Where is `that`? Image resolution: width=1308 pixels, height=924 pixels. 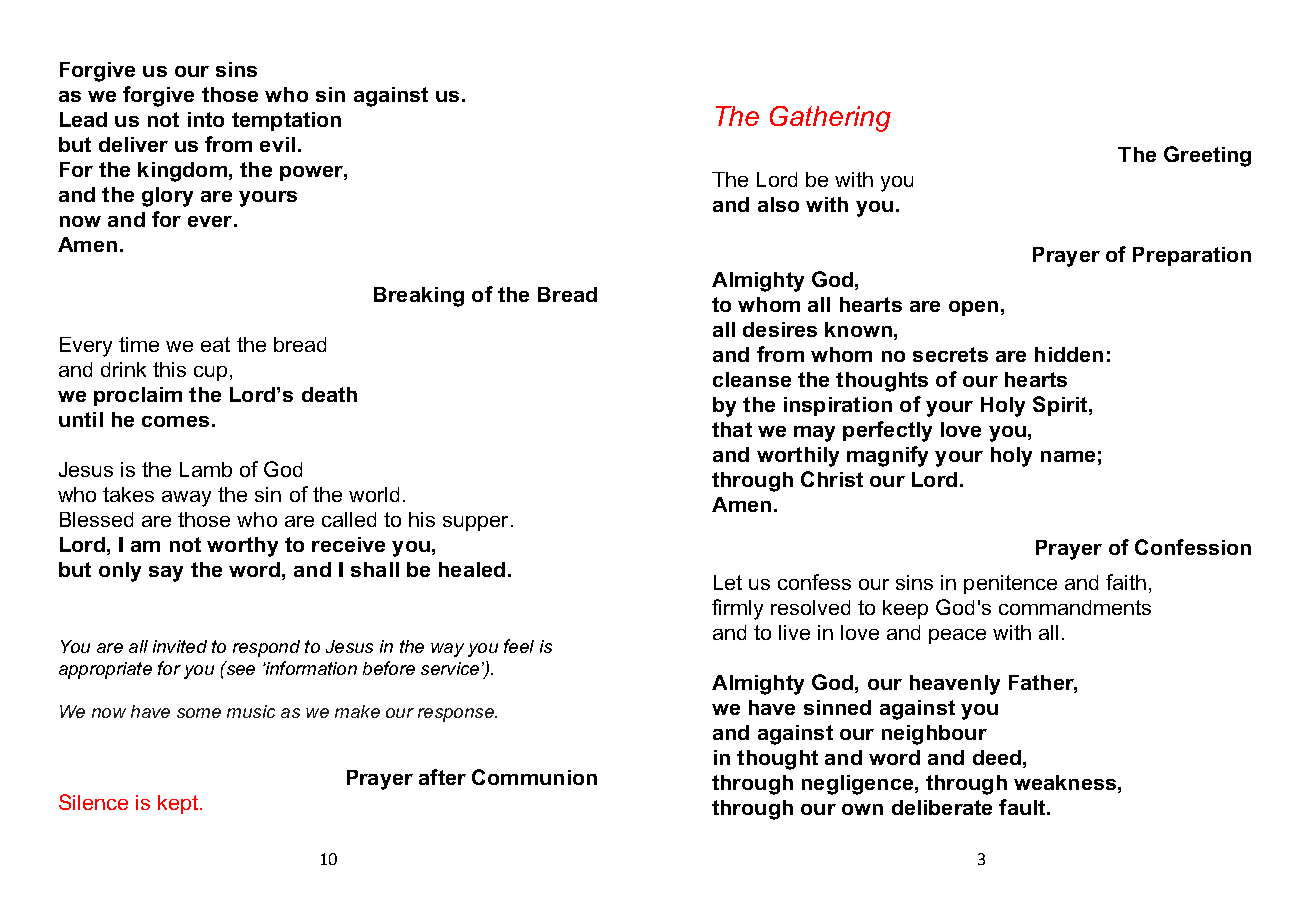
that is located at coordinates (732, 429).
